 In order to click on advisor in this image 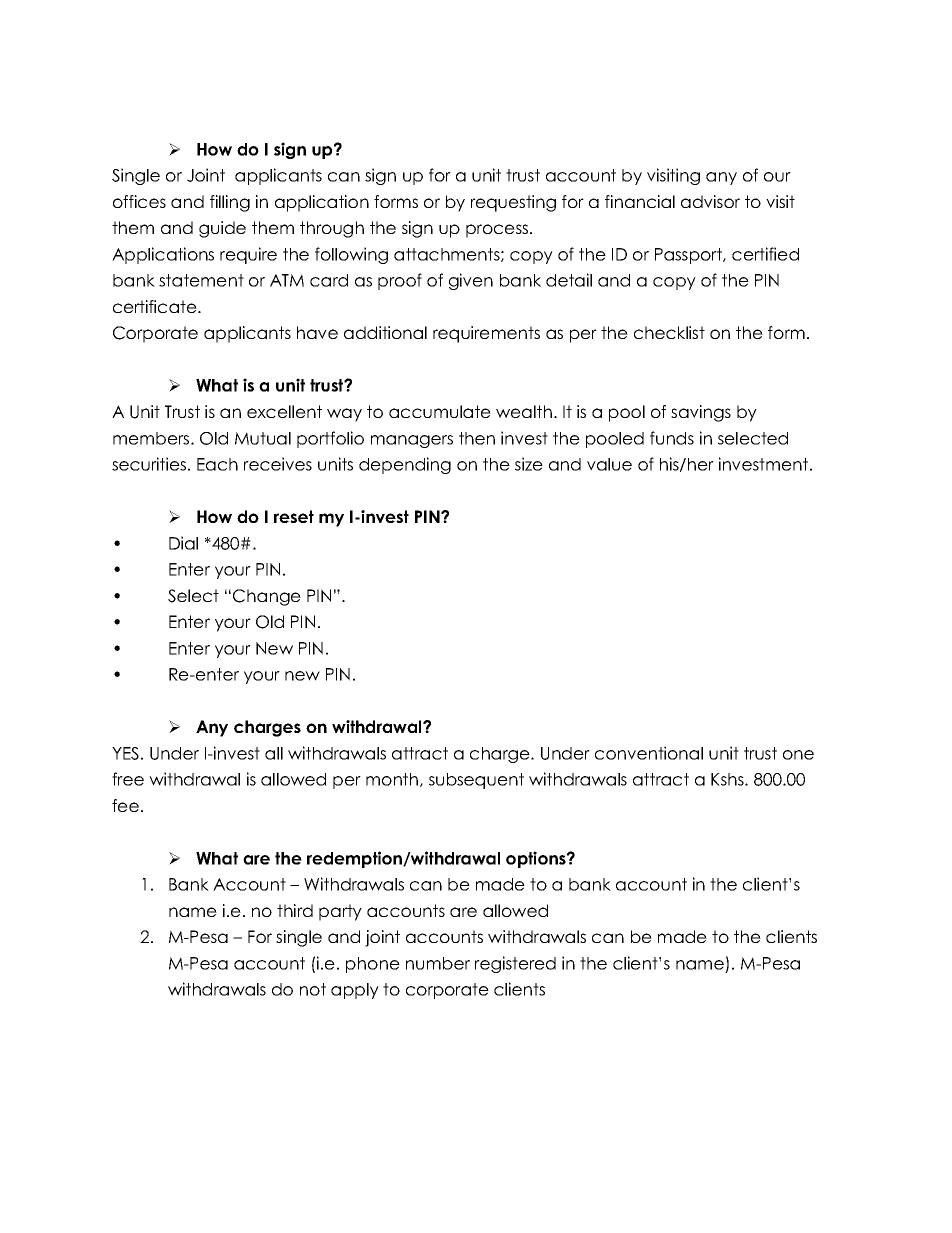, I will do `click(710, 201)`.
